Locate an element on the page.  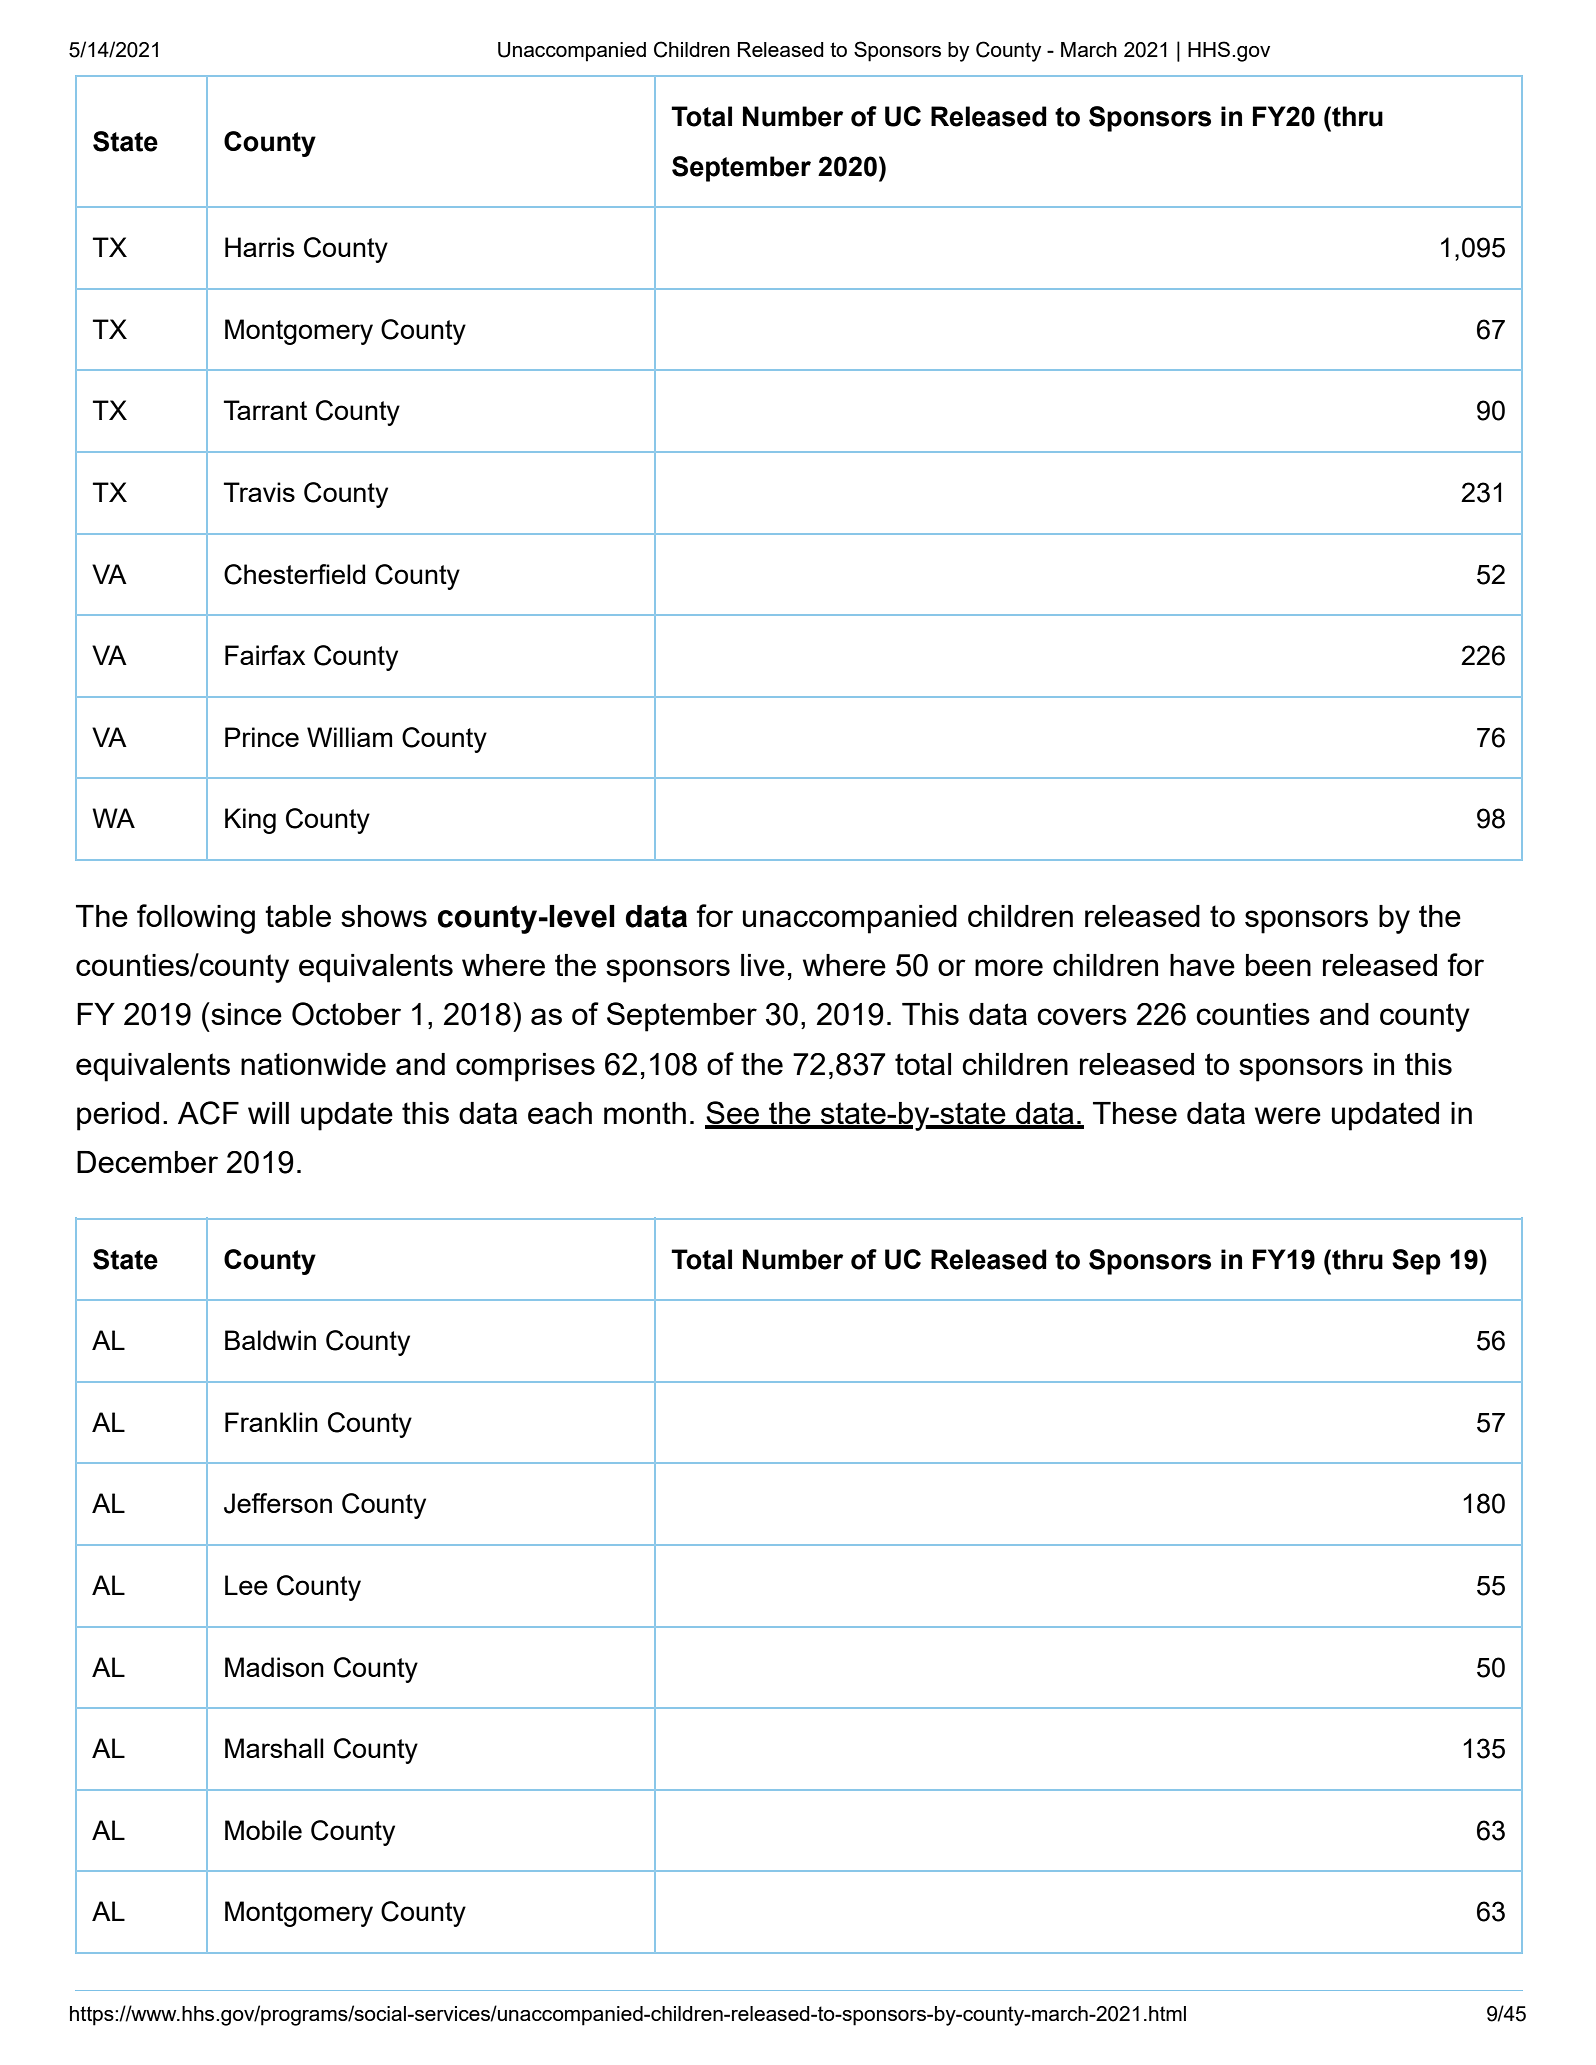
Mobile is located at coordinates (263, 1830).
